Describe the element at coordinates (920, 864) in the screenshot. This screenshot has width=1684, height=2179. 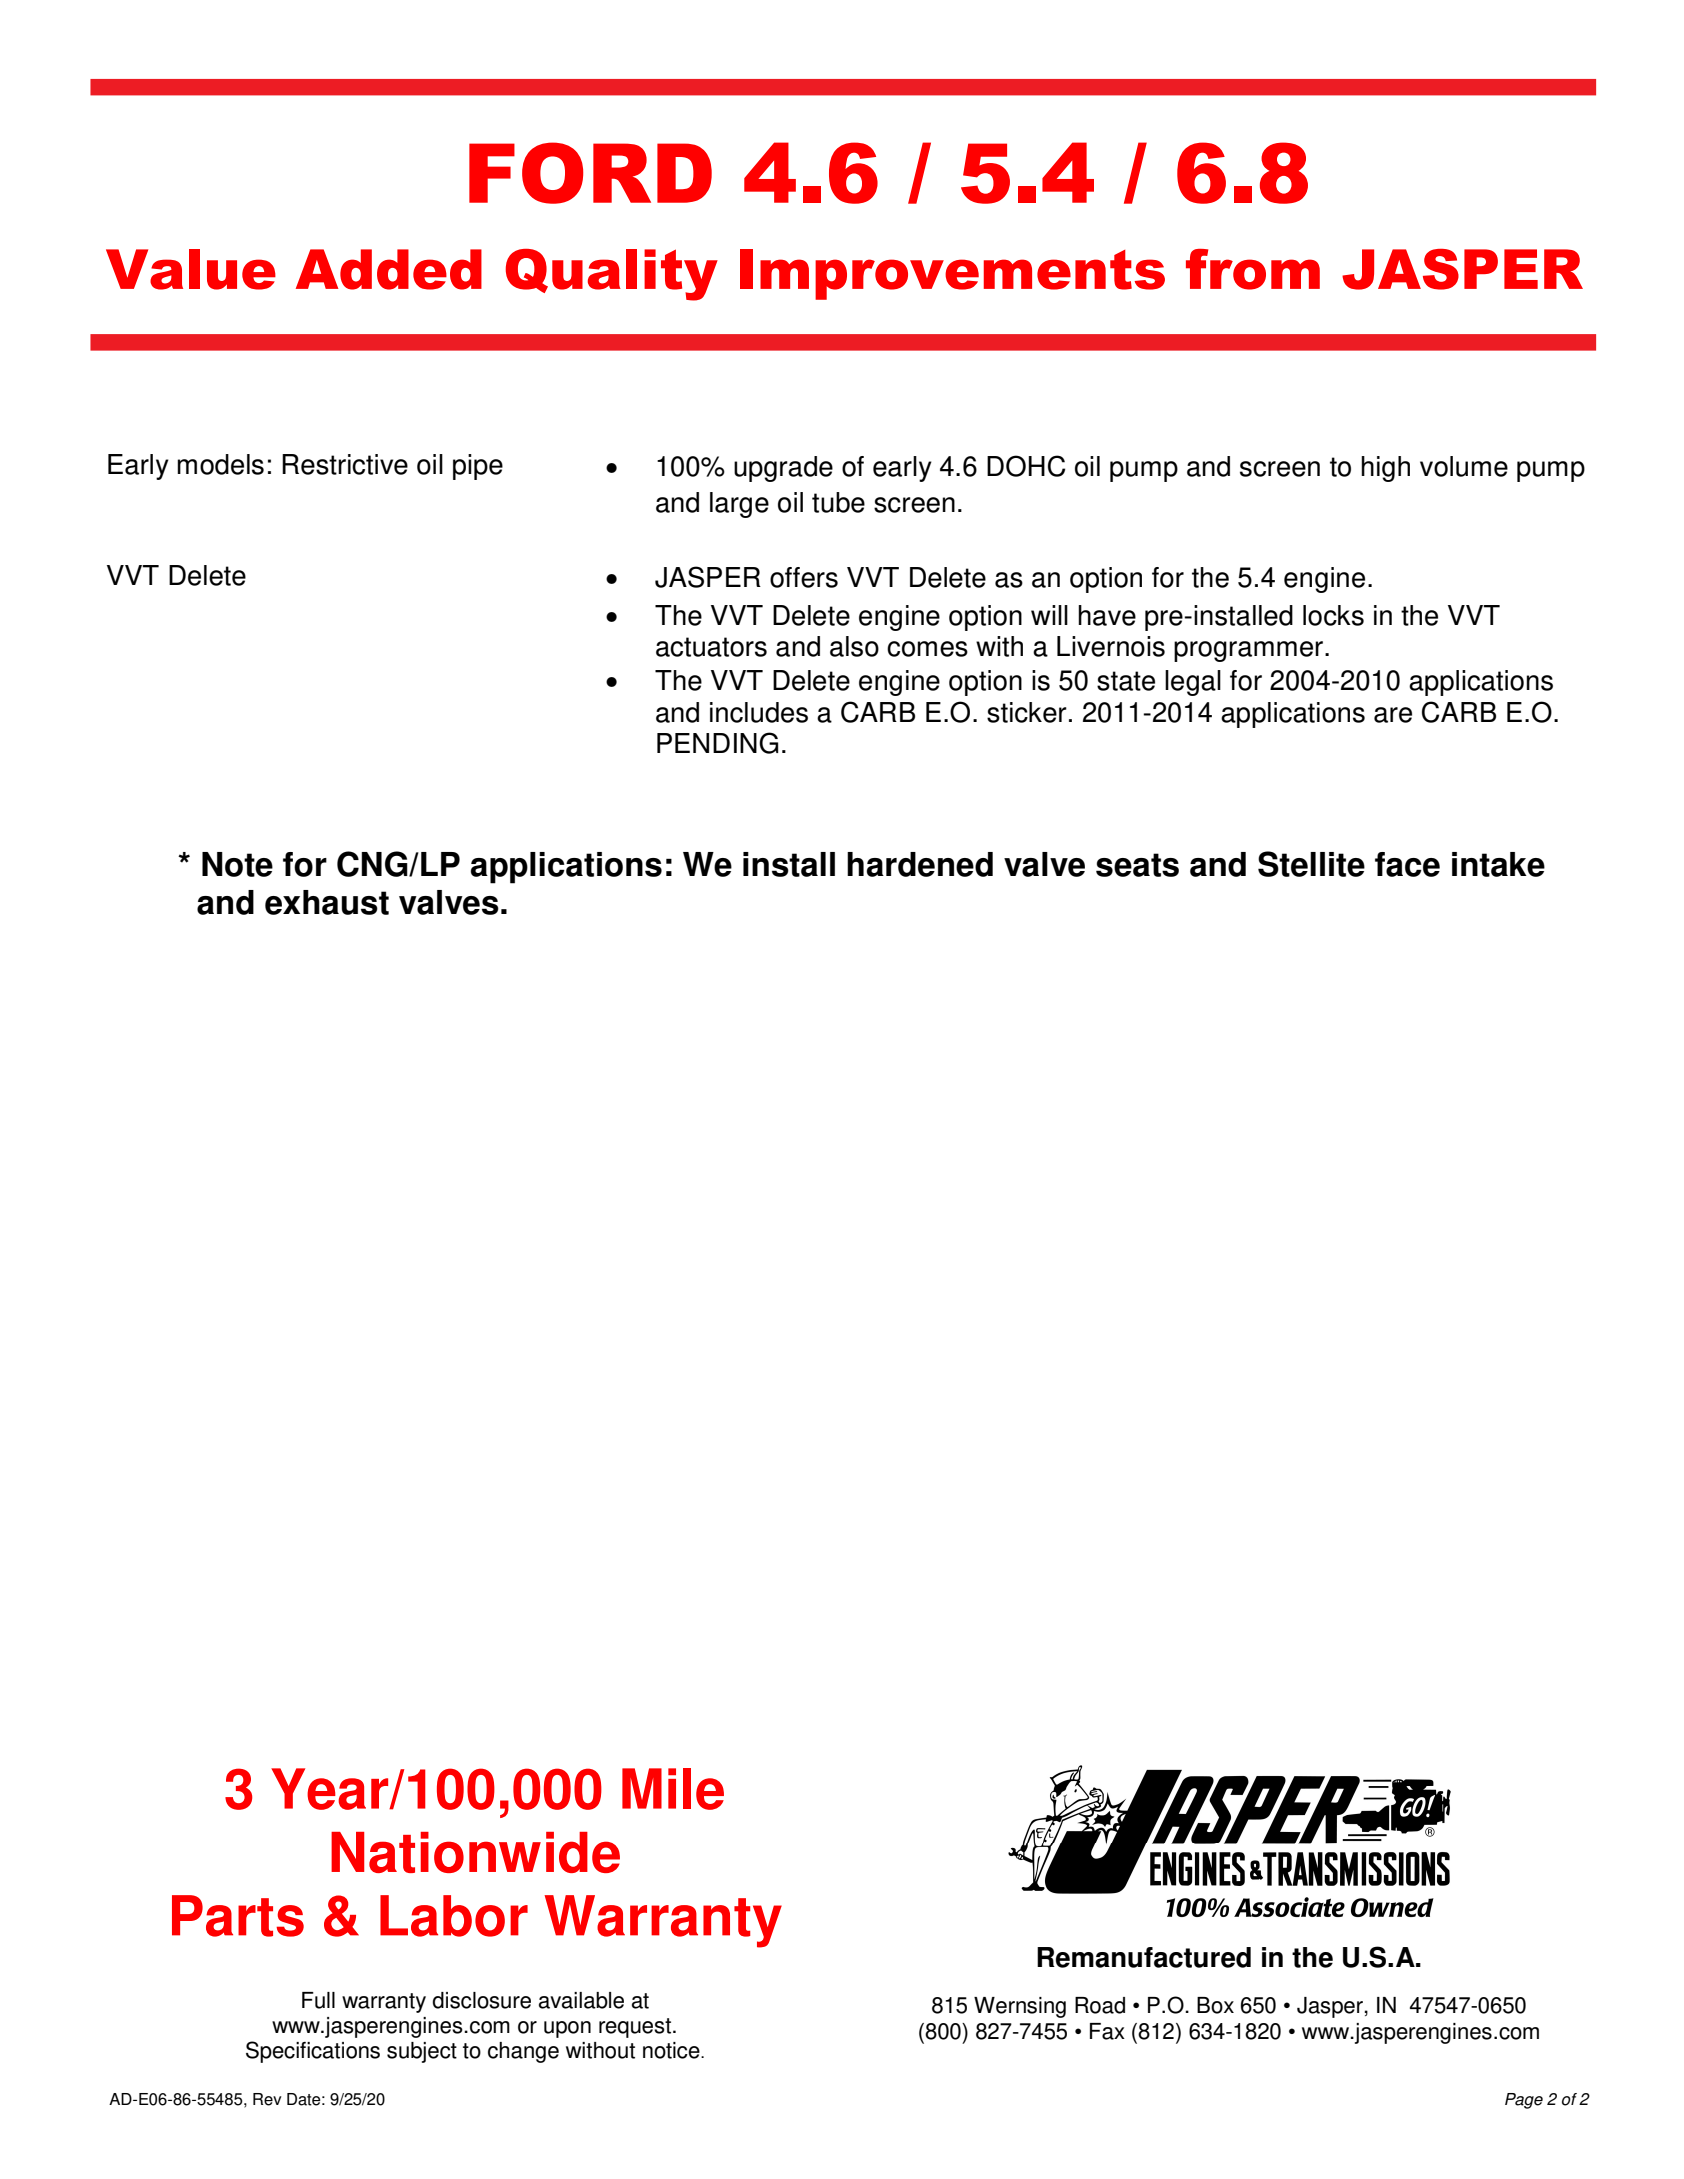
I see `hardened` at that location.
